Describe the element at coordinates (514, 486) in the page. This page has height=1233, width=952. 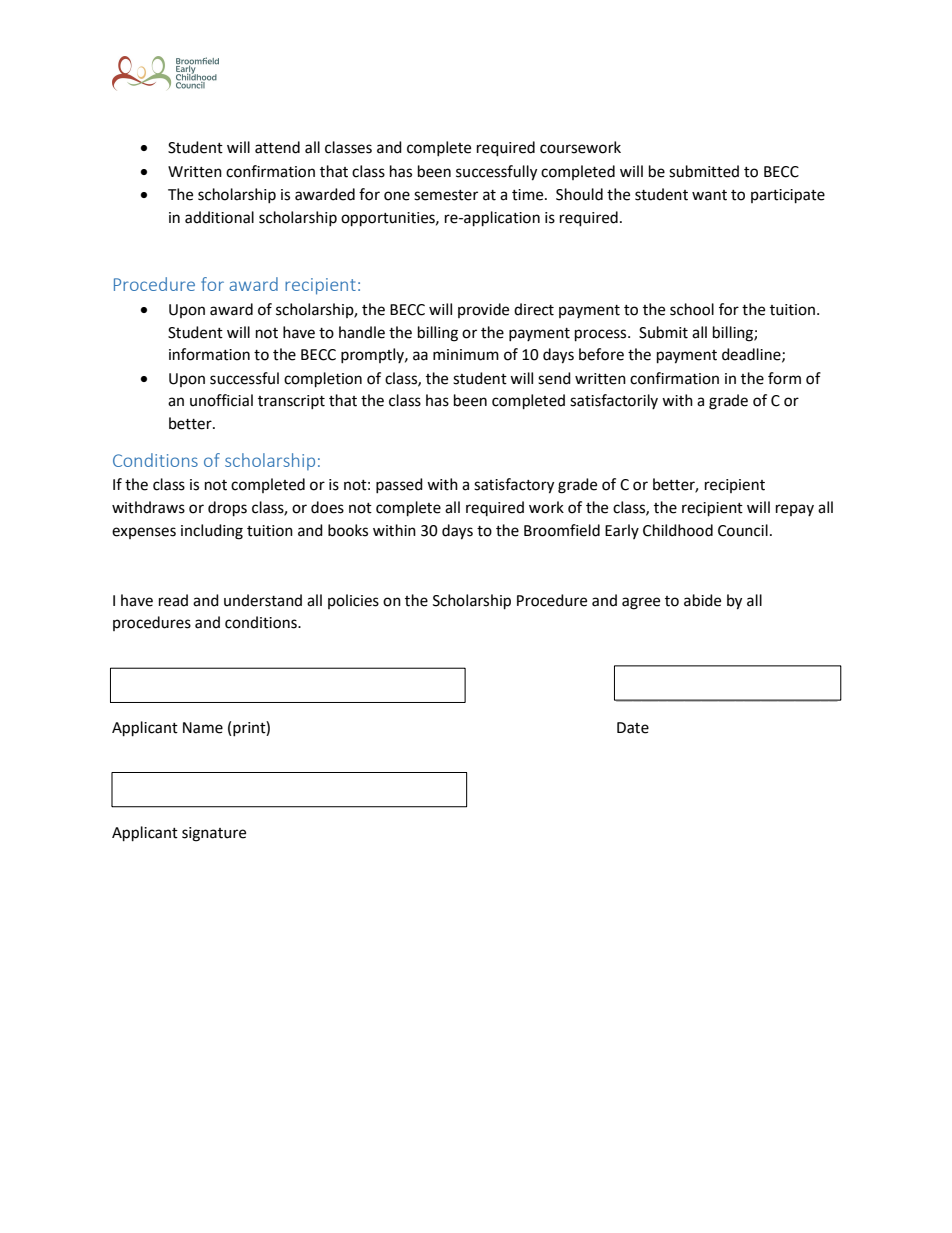
I see `satisfactory` at that location.
